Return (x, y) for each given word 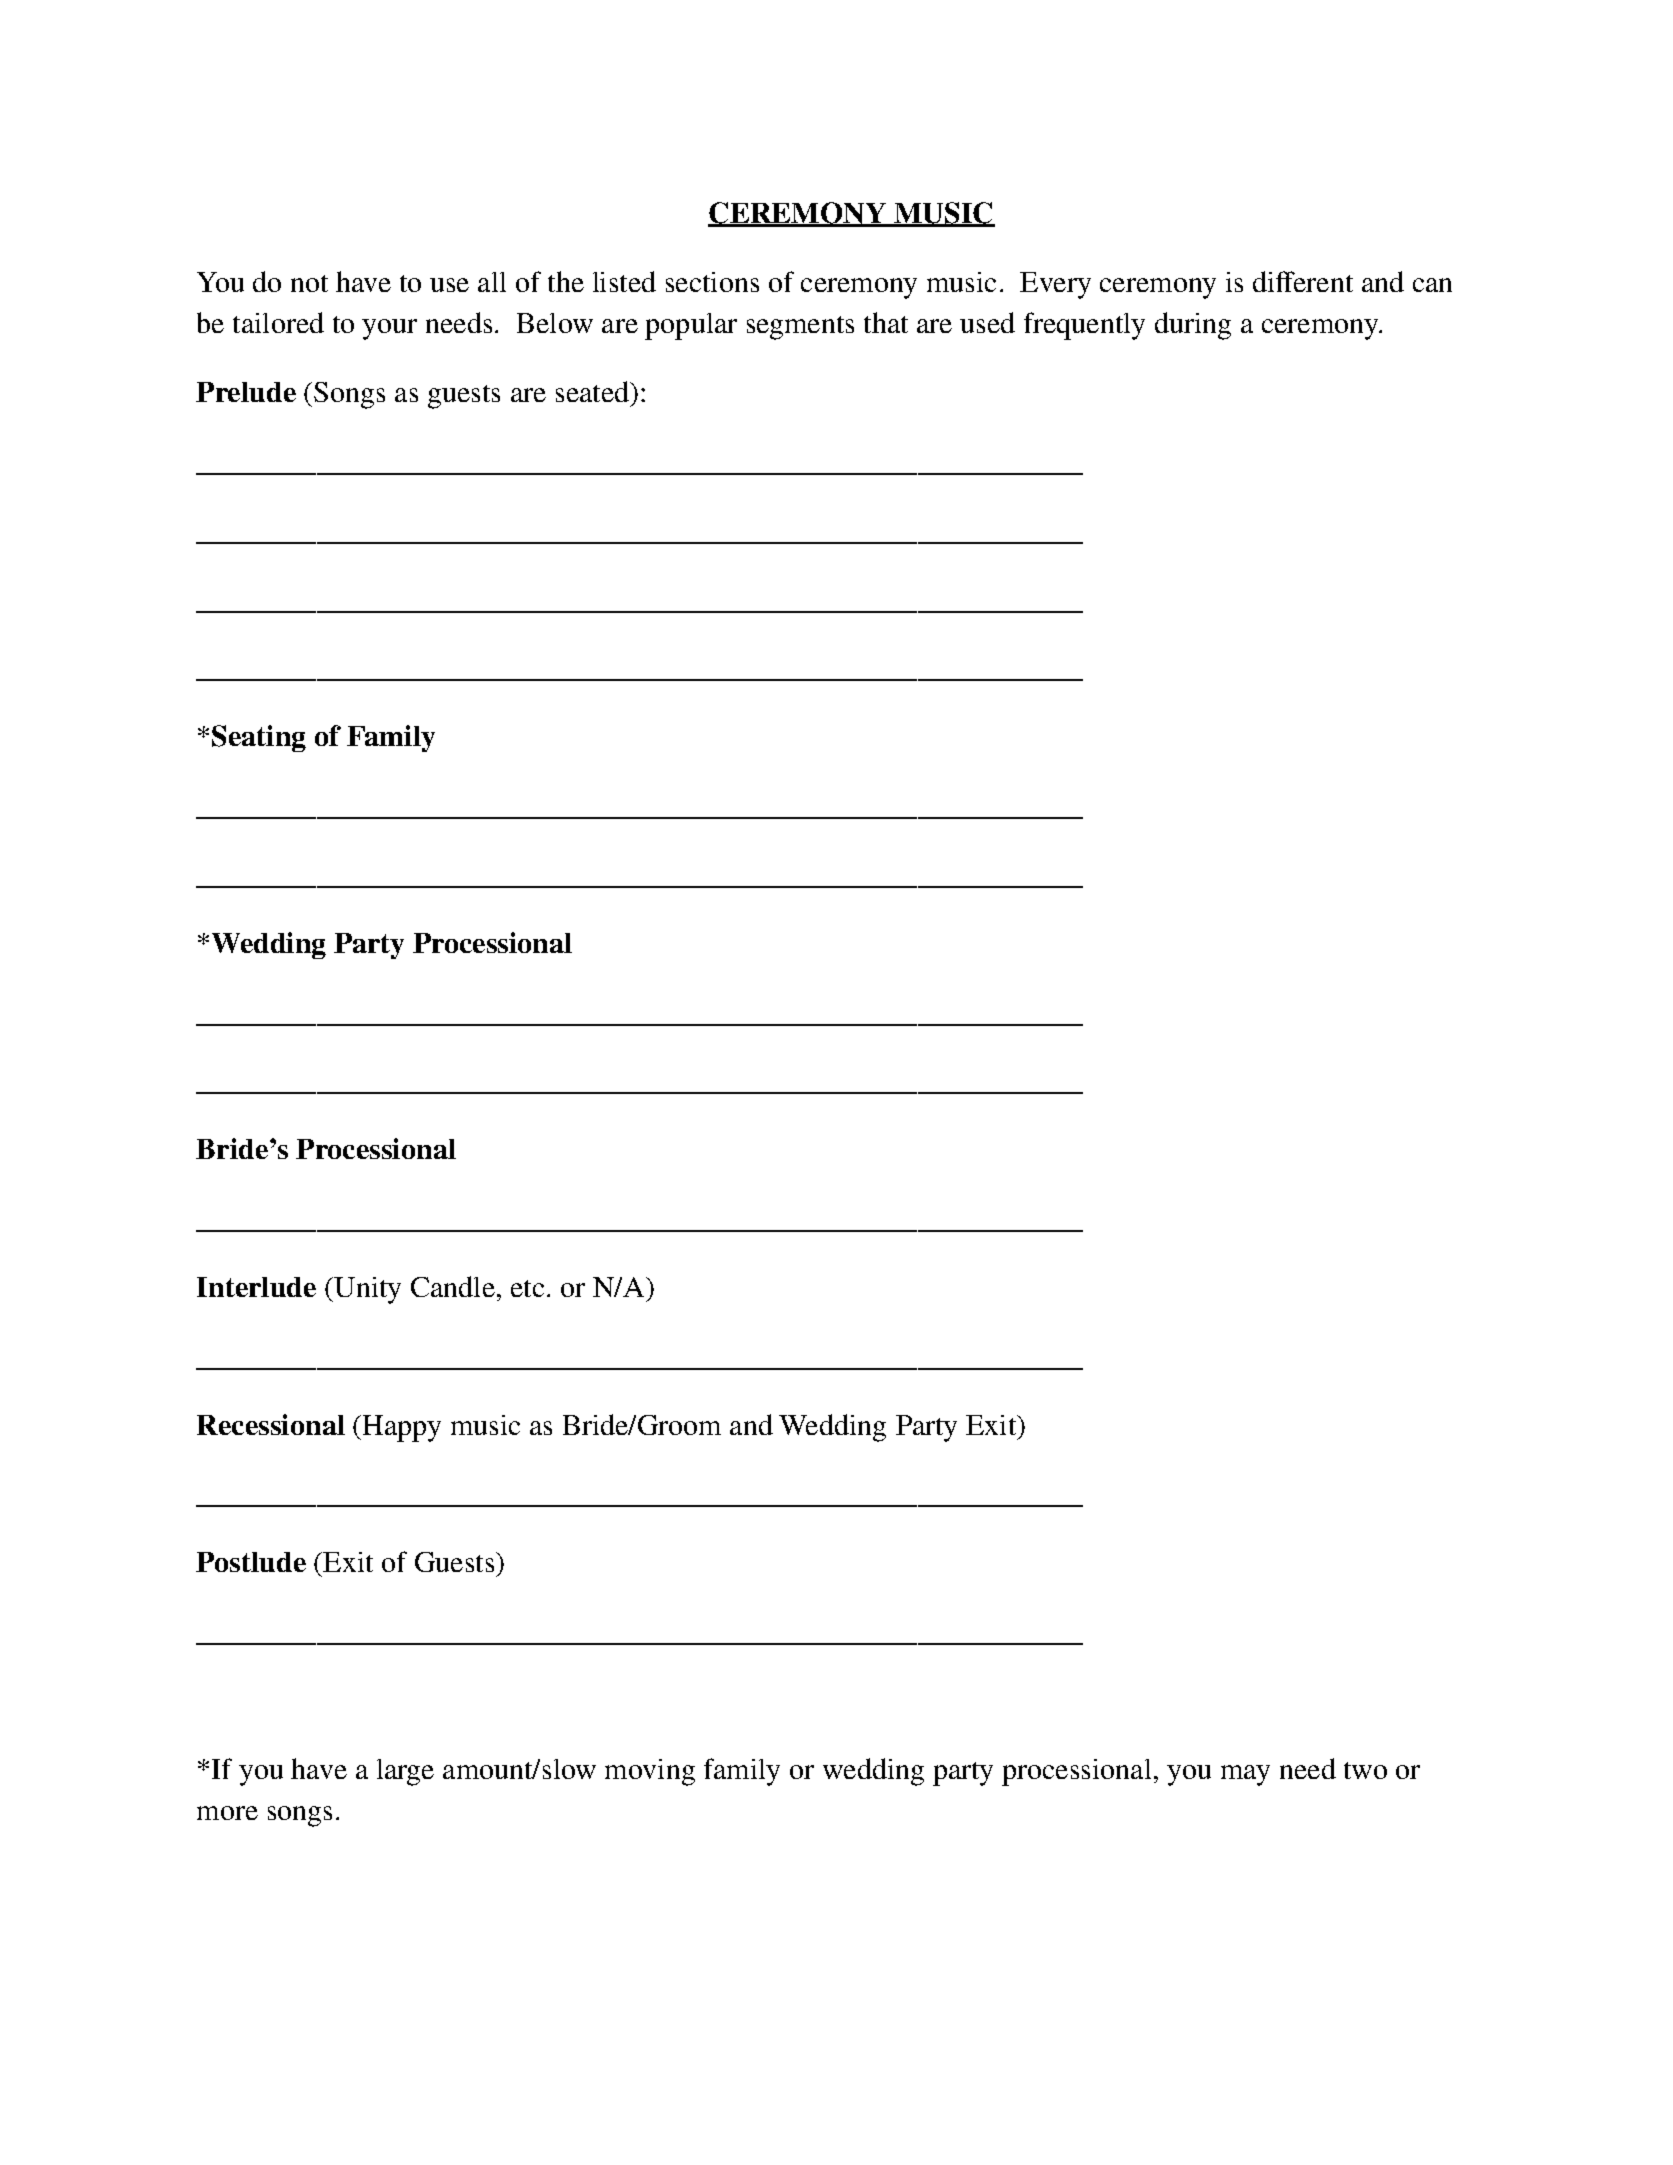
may (1245, 1775)
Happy (402, 1428)
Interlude (256, 1287)
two (1365, 1770)
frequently (1084, 326)
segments (800, 328)
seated (594, 391)
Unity (366, 1290)
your (389, 329)
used (987, 322)
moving (650, 1772)
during (1193, 326)
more (227, 1813)
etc (527, 1288)
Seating (259, 738)
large (405, 1772)
